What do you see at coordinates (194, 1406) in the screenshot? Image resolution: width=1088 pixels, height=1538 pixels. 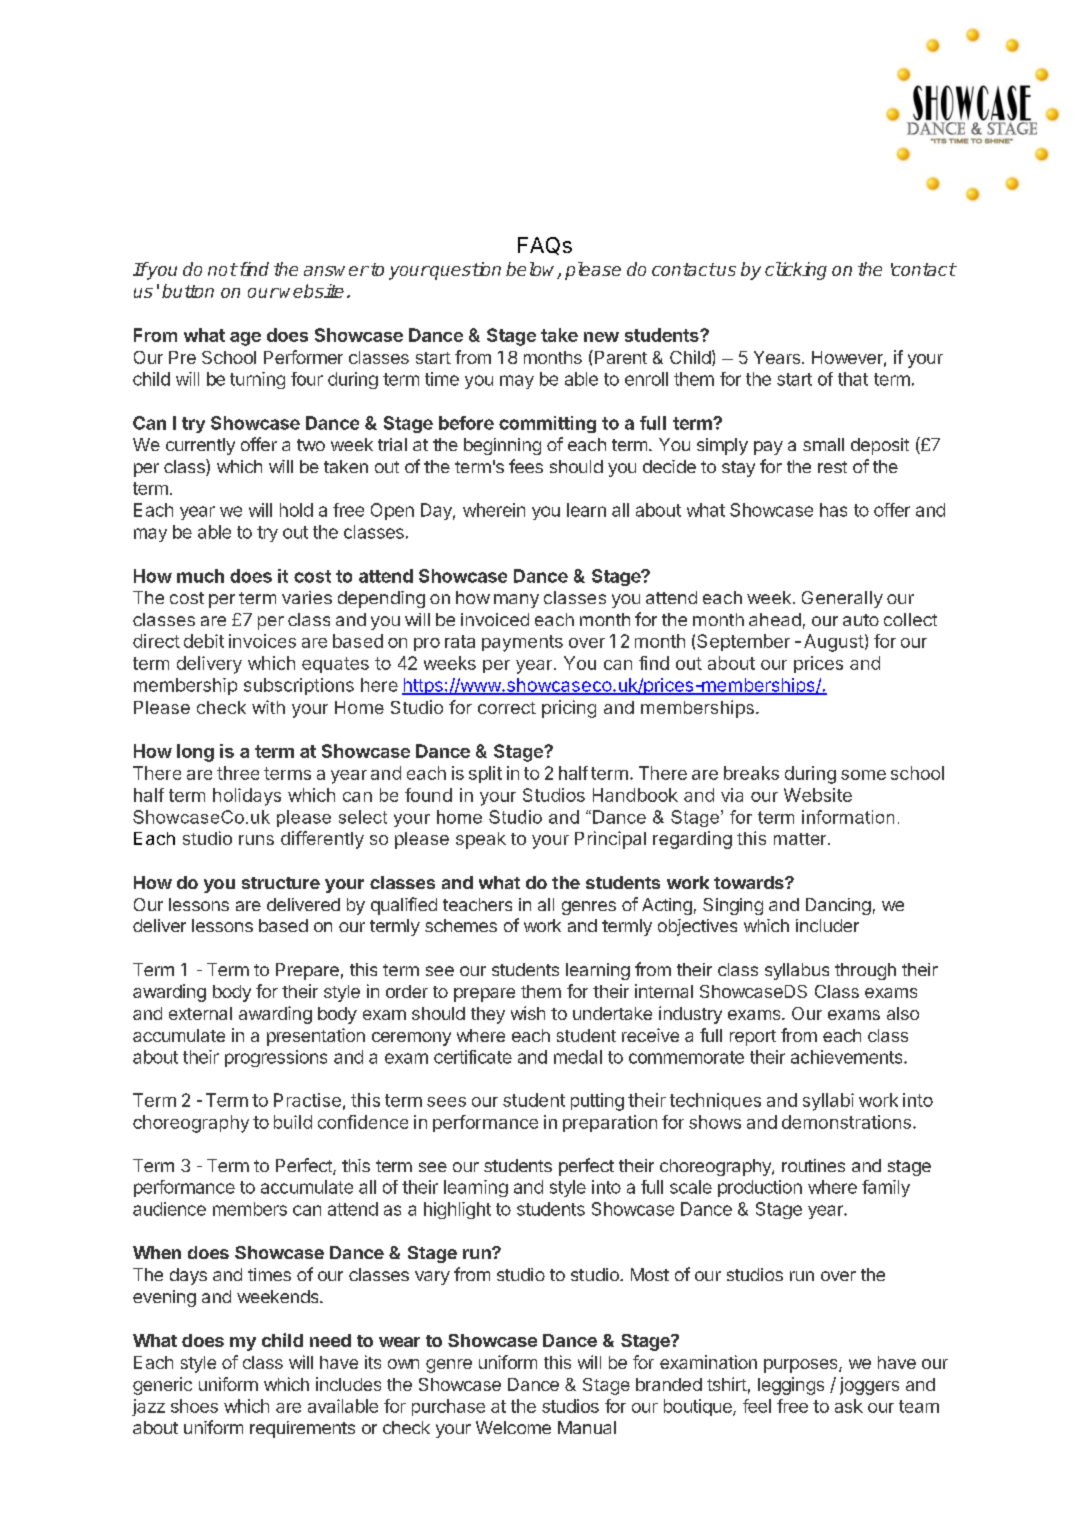 I see `shoes` at bounding box center [194, 1406].
